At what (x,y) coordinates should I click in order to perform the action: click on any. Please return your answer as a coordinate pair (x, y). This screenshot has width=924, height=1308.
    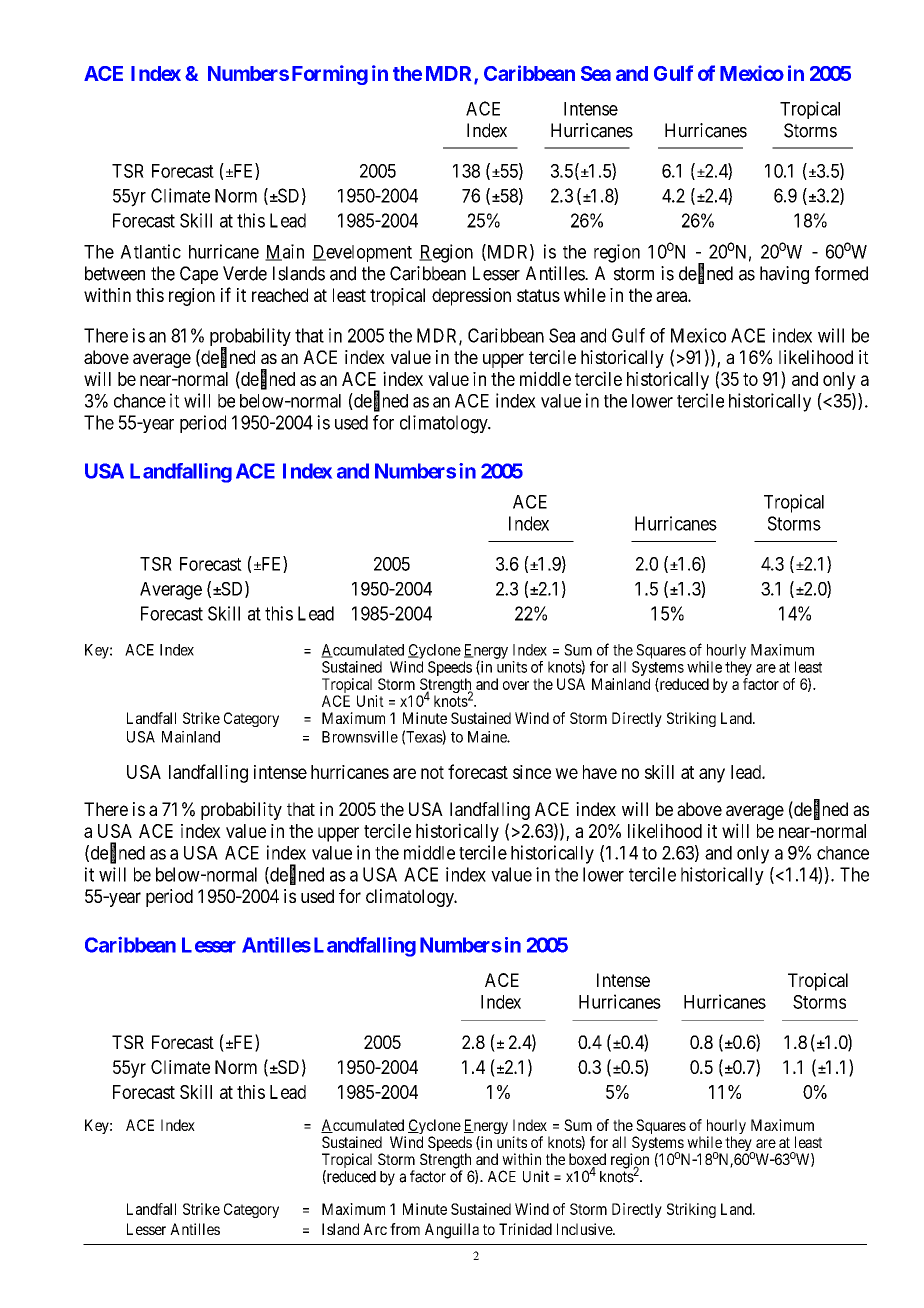
    Looking at the image, I should click on (712, 775).
